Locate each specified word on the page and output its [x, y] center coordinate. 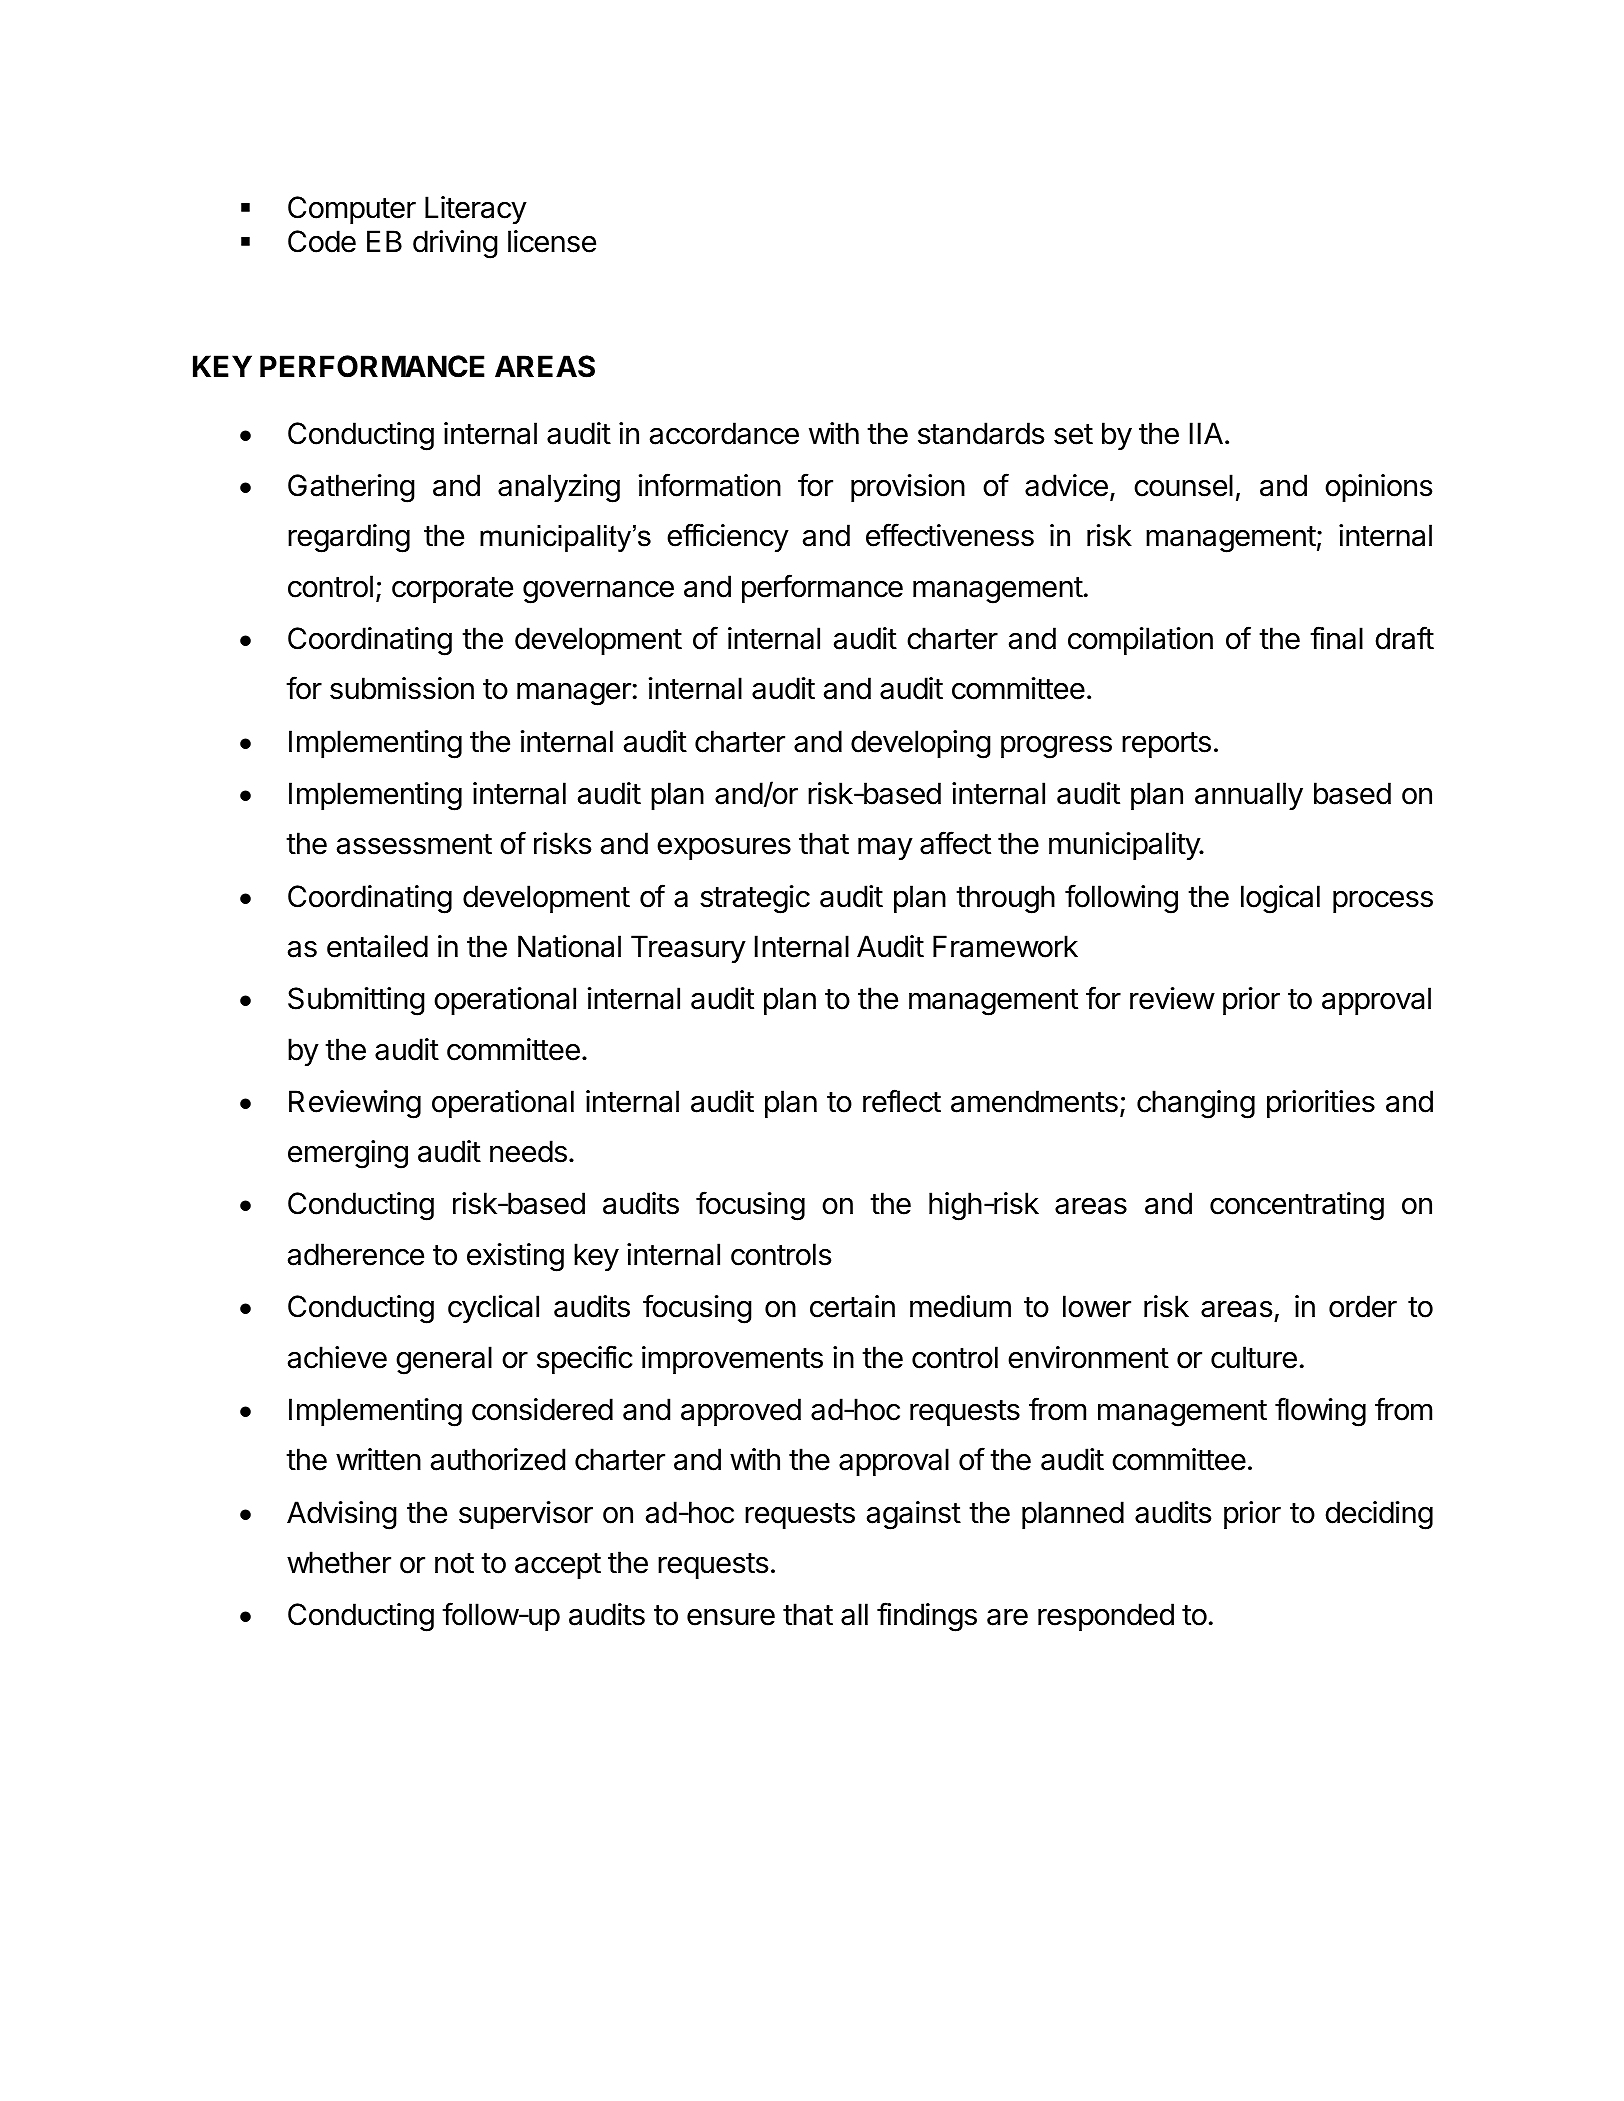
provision [908, 488]
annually [1249, 796]
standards [981, 433]
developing [921, 744]
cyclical [493, 1309]
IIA [1206, 433]
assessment [414, 844]
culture [1254, 1357]
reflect [902, 1101]
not [454, 1563]
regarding [349, 538]
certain [852, 1306]
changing [1196, 1104]
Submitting [356, 1001]
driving [455, 244]
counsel [1183, 485]
